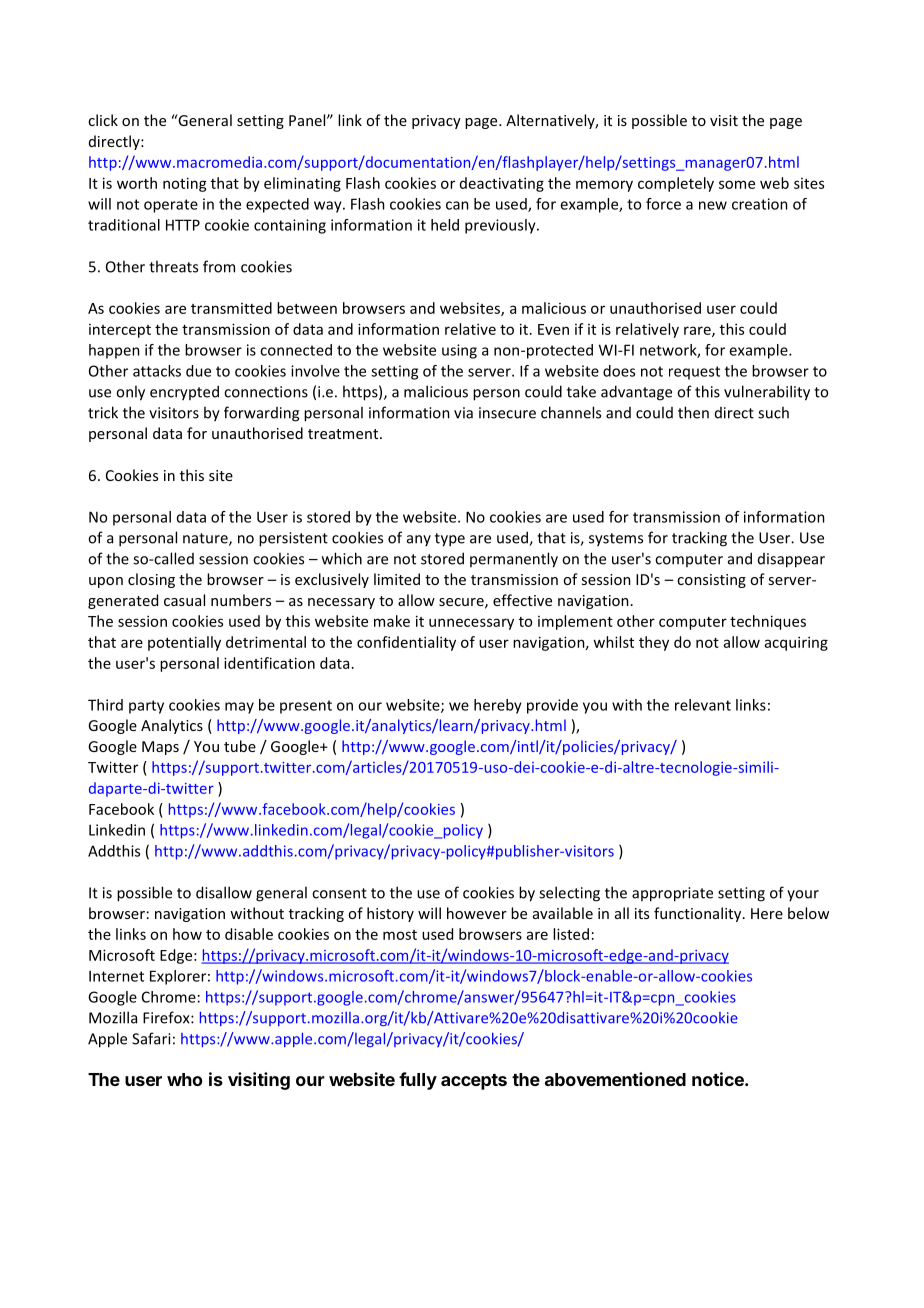 Image resolution: width=924 pixels, height=1308 pixels. I want to click on request, so click(694, 373).
